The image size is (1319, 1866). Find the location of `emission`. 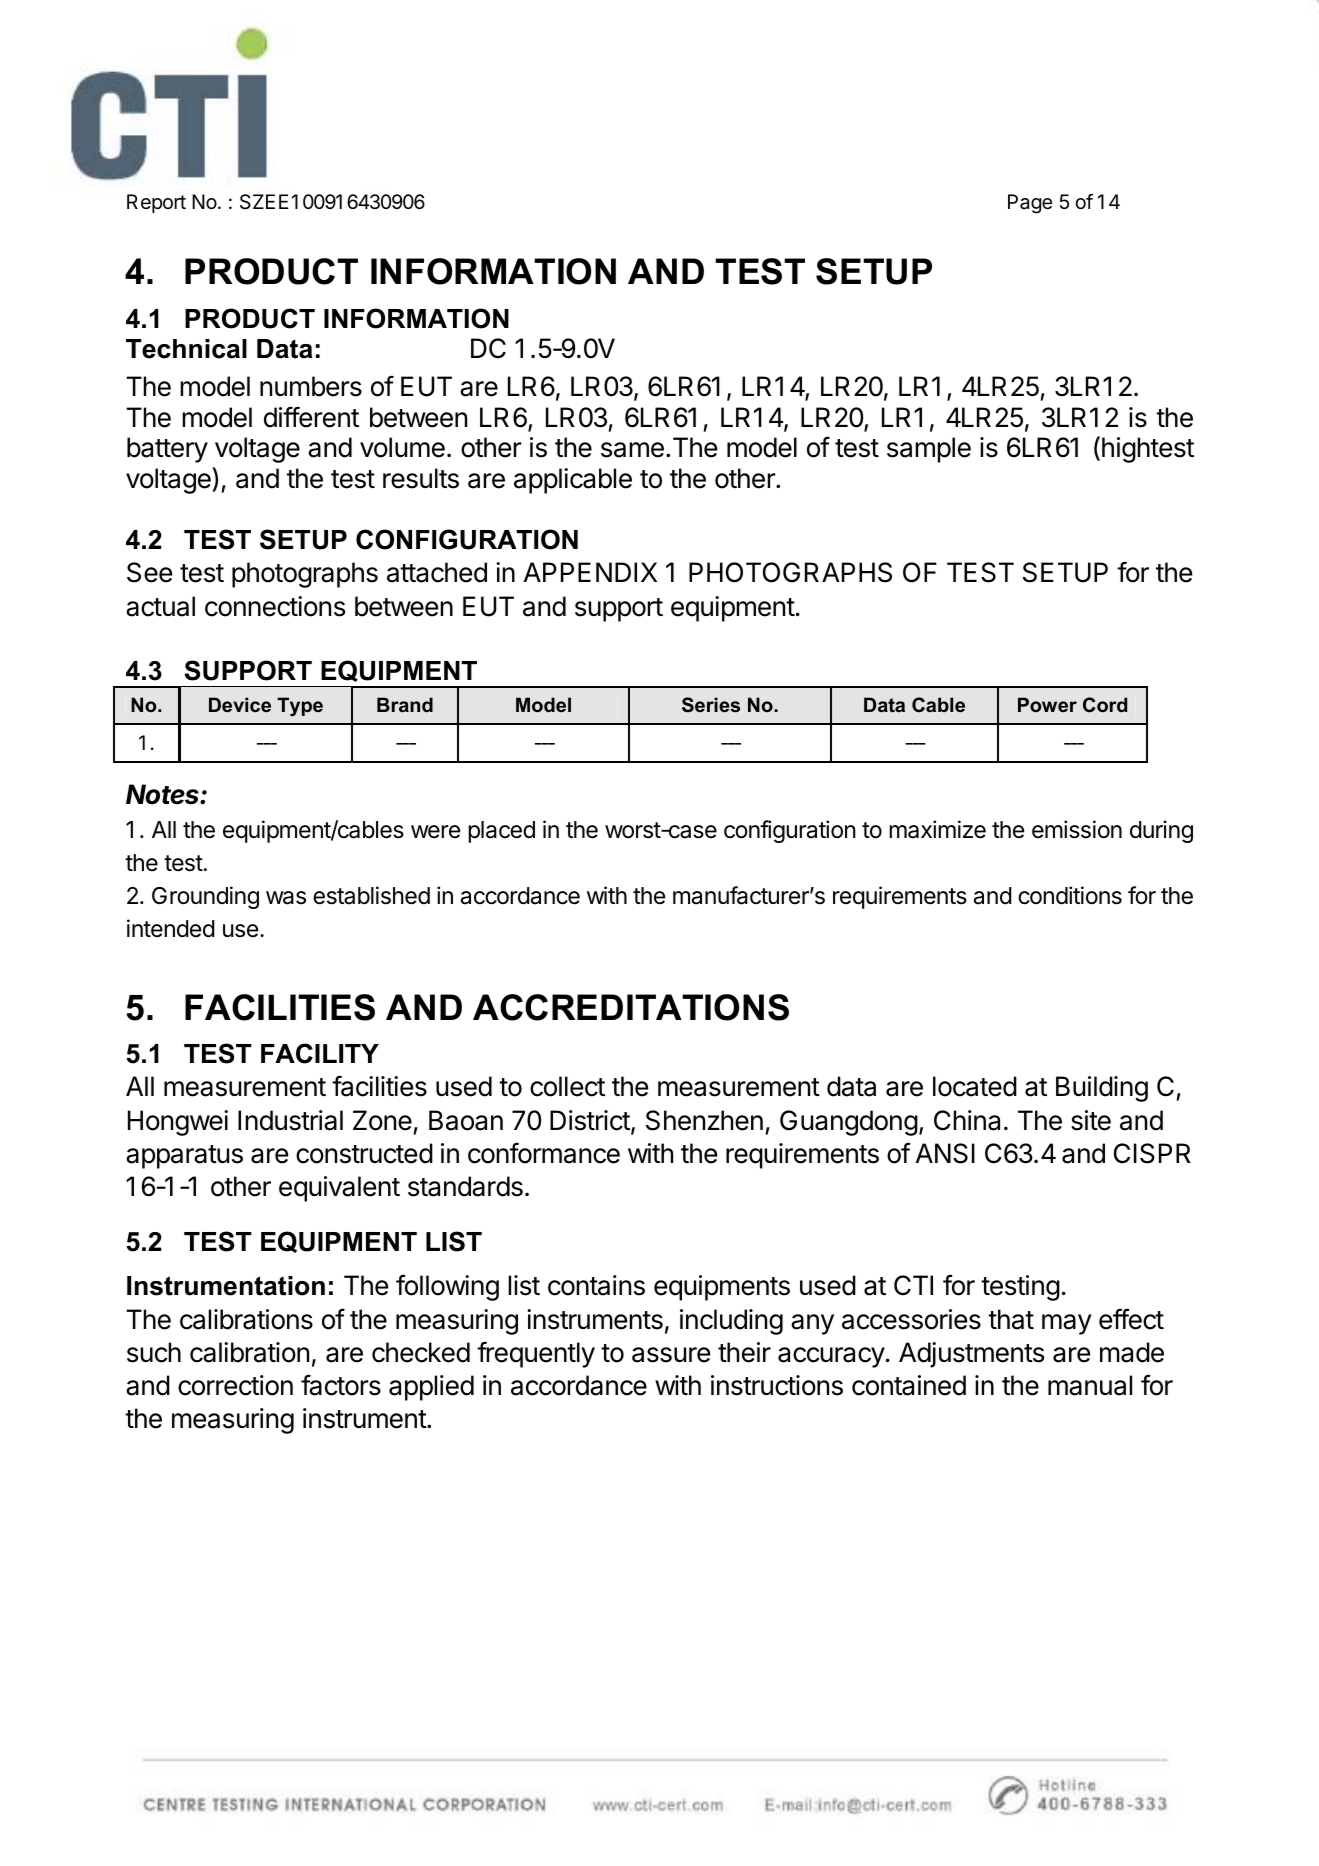

emission is located at coordinates (1077, 829).
